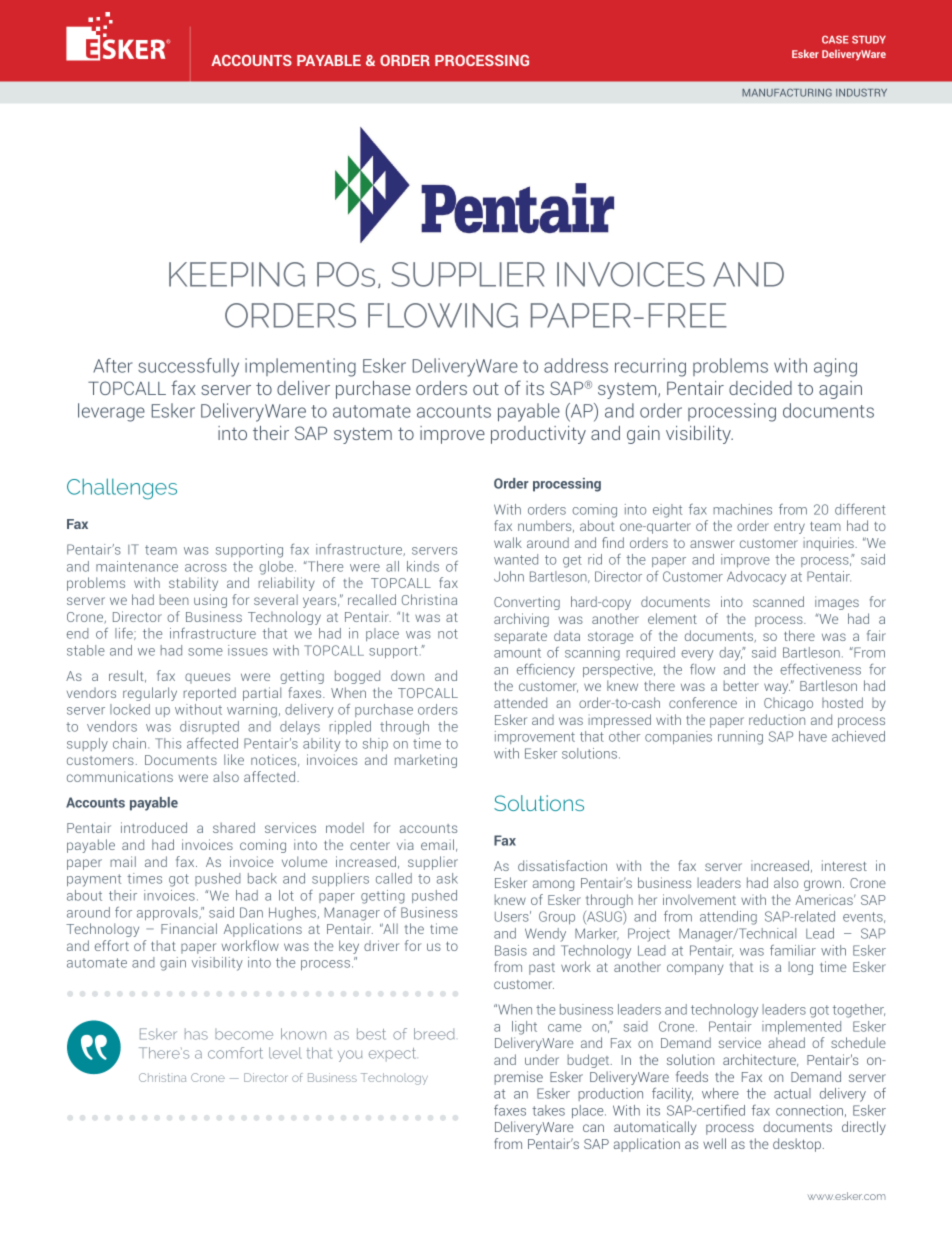  I want to click on actual, so click(792, 1093).
